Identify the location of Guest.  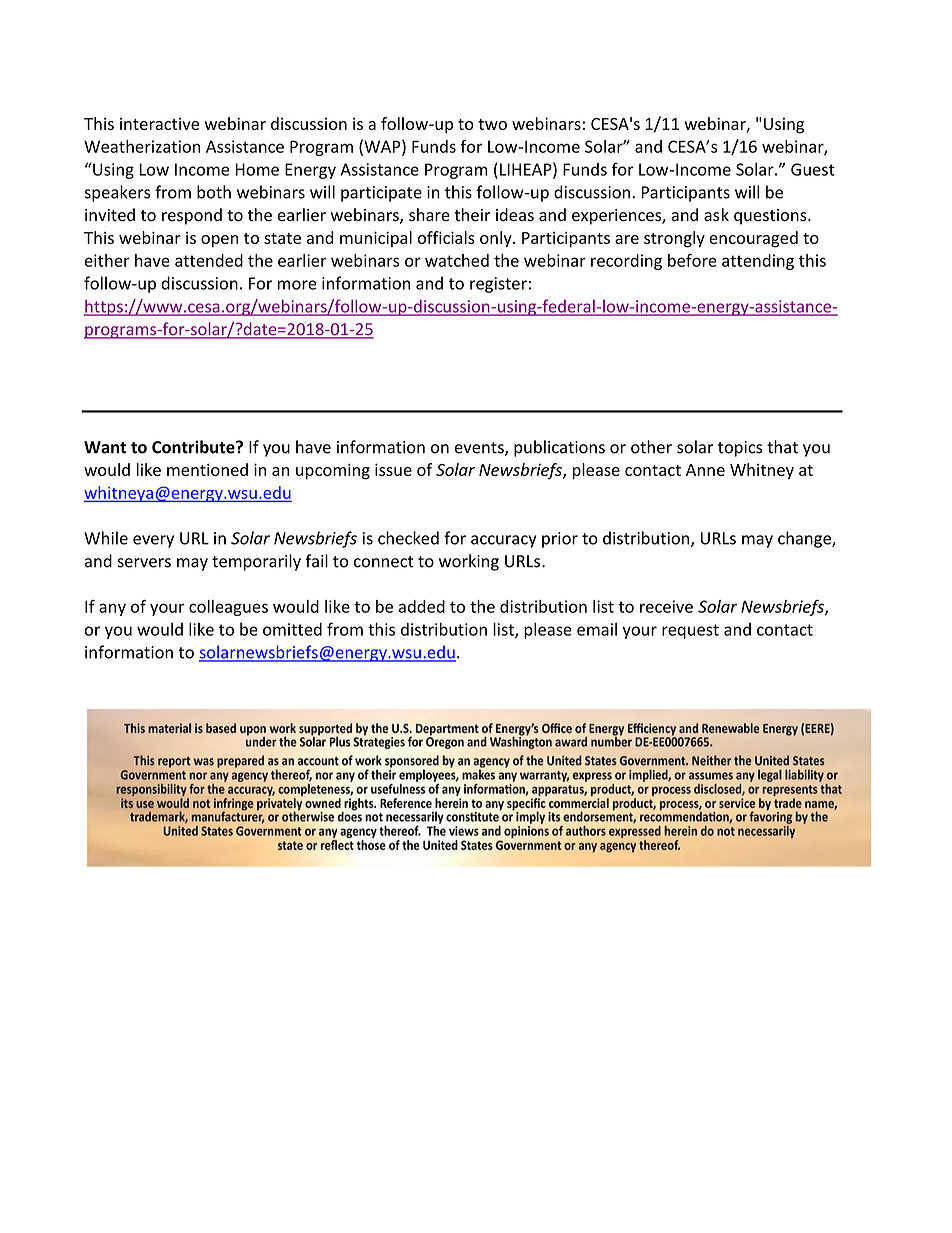
(813, 169).
